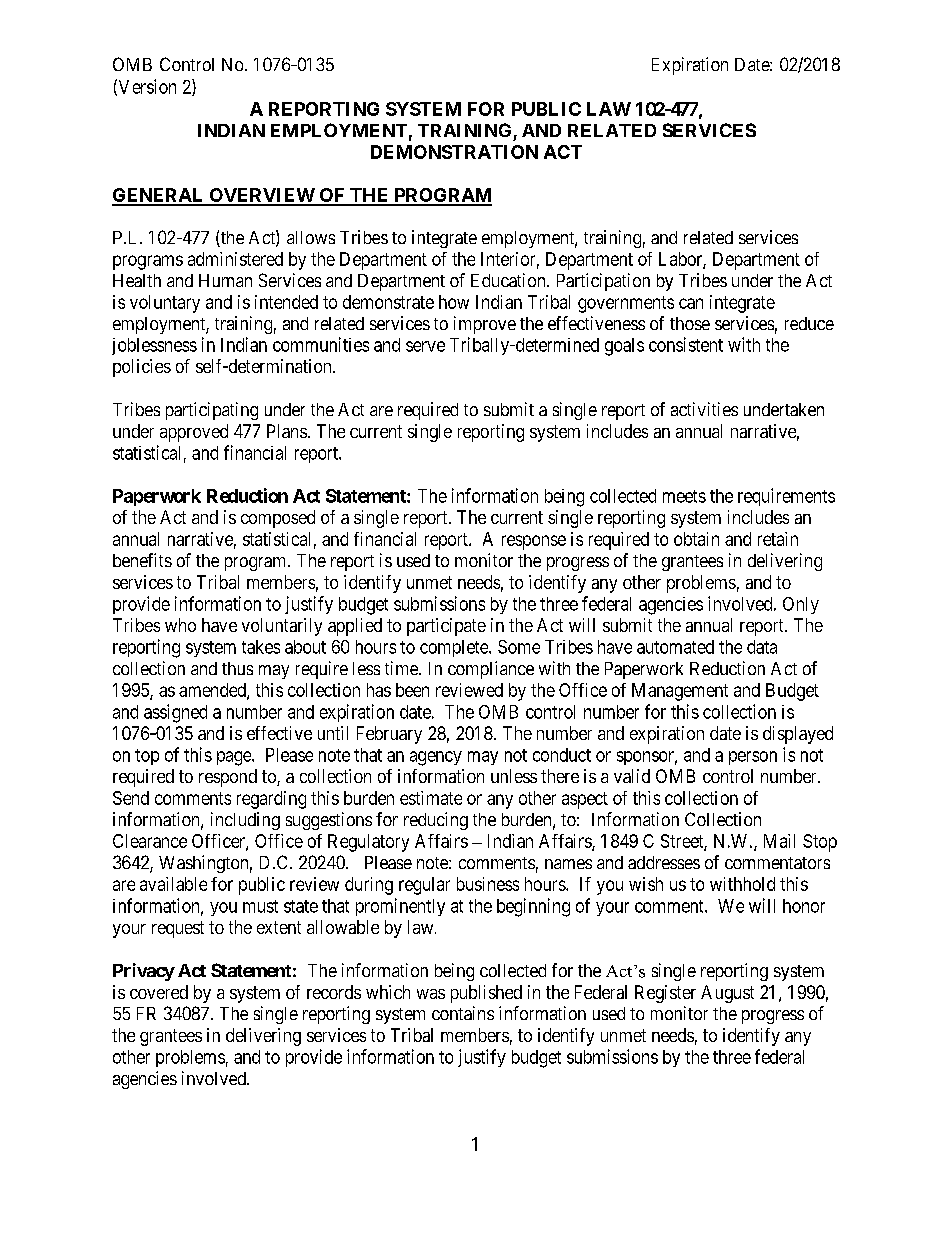 This screenshot has height=1233, width=952. I want to click on respond, so click(228, 778).
